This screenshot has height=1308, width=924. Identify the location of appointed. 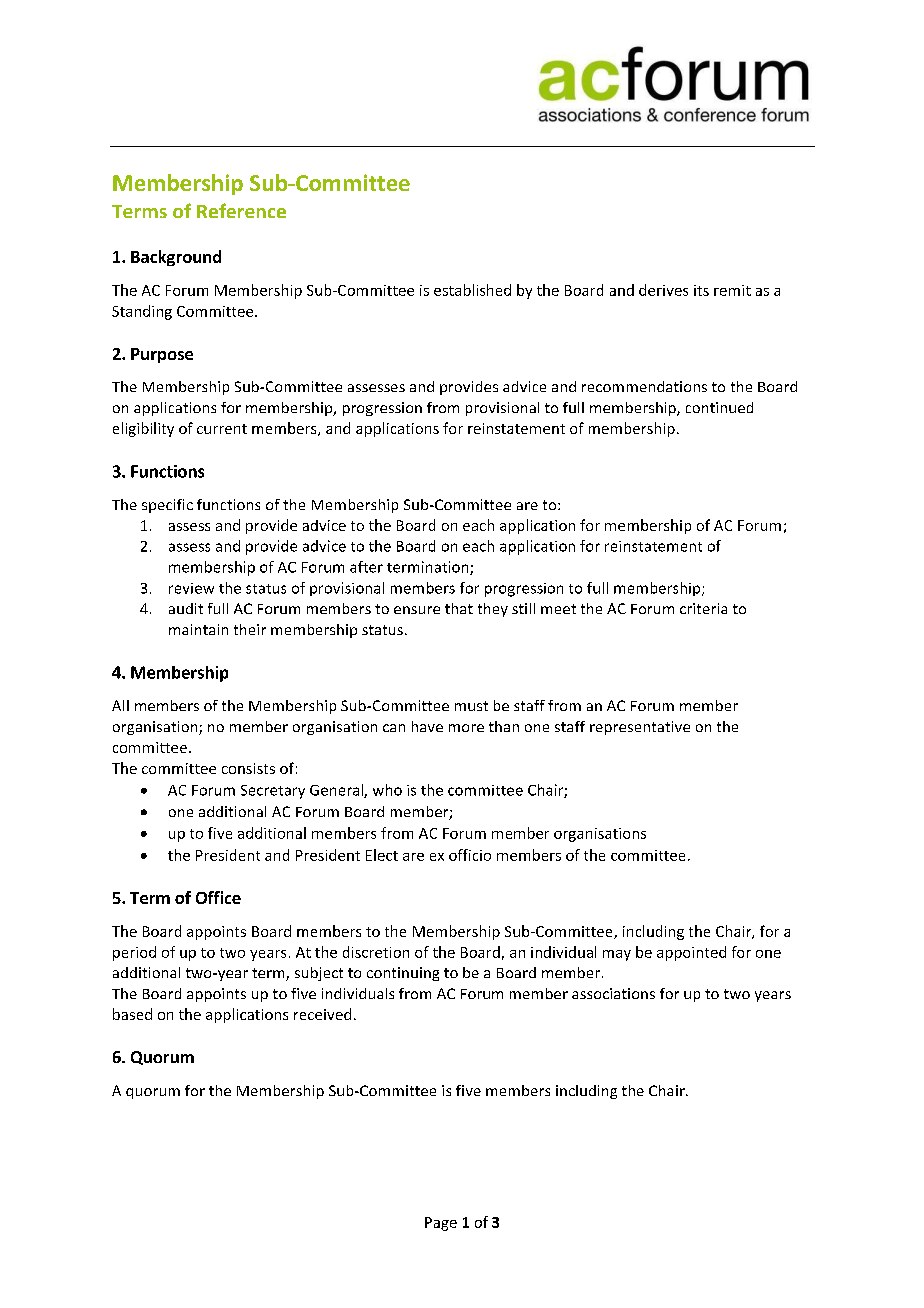
(691, 953).
